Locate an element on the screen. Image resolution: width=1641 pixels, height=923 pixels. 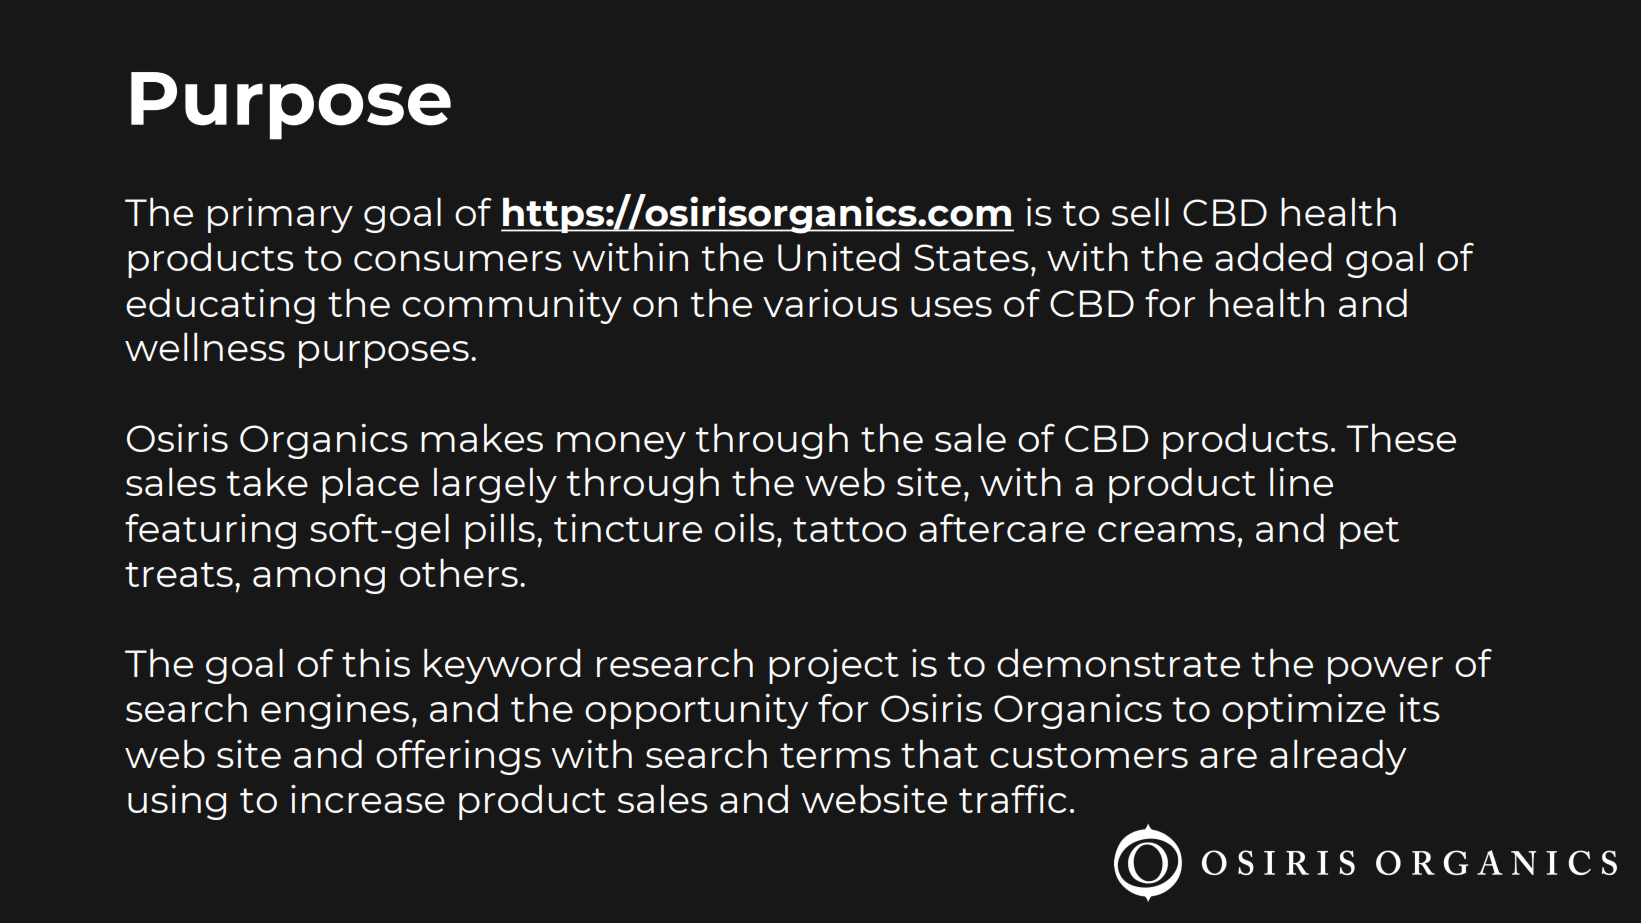
among is located at coordinates (319, 580).
